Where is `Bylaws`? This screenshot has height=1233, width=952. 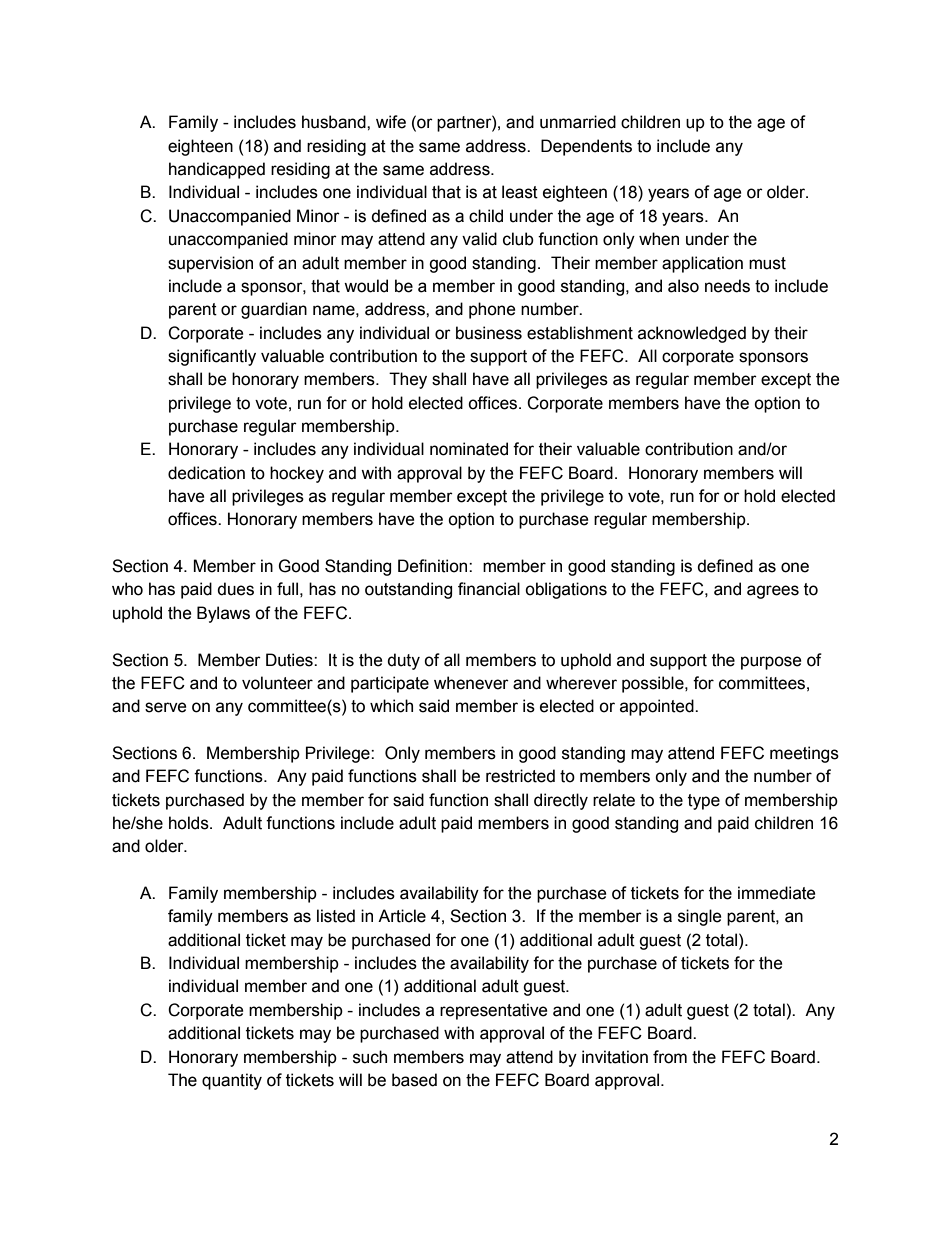
Bylaws is located at coordinates (223, 614).
